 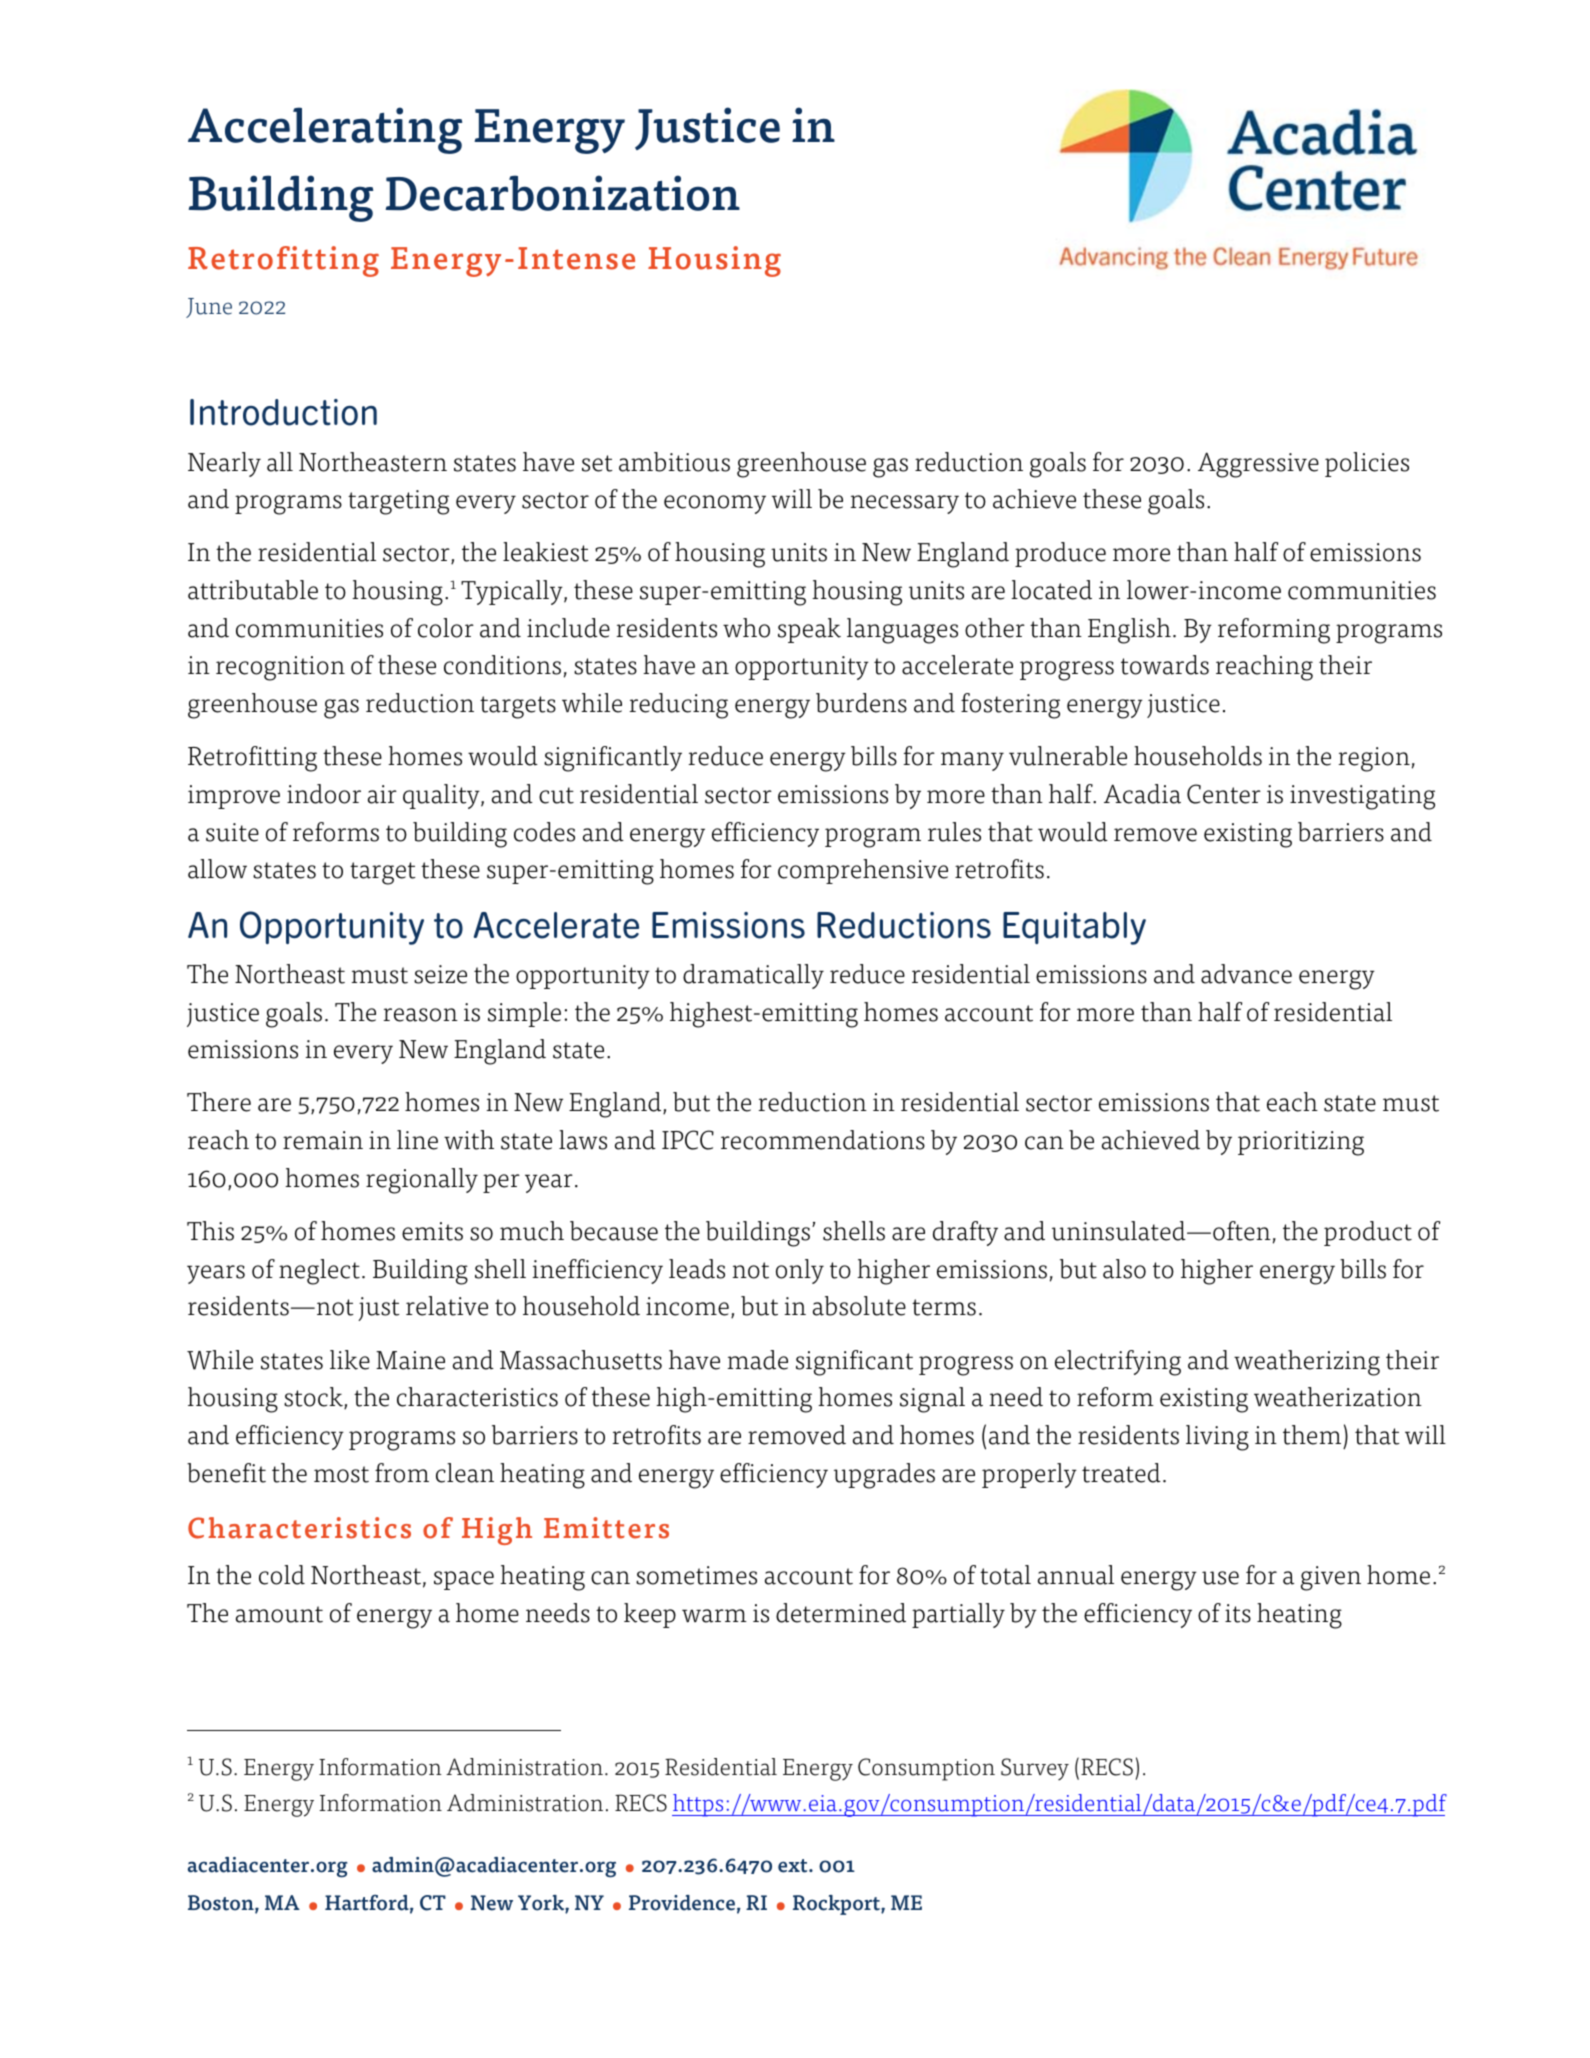 What do you see at coordinates (1246, 974) in the image?
I see `advance` at bounding box center [1246, 974].
